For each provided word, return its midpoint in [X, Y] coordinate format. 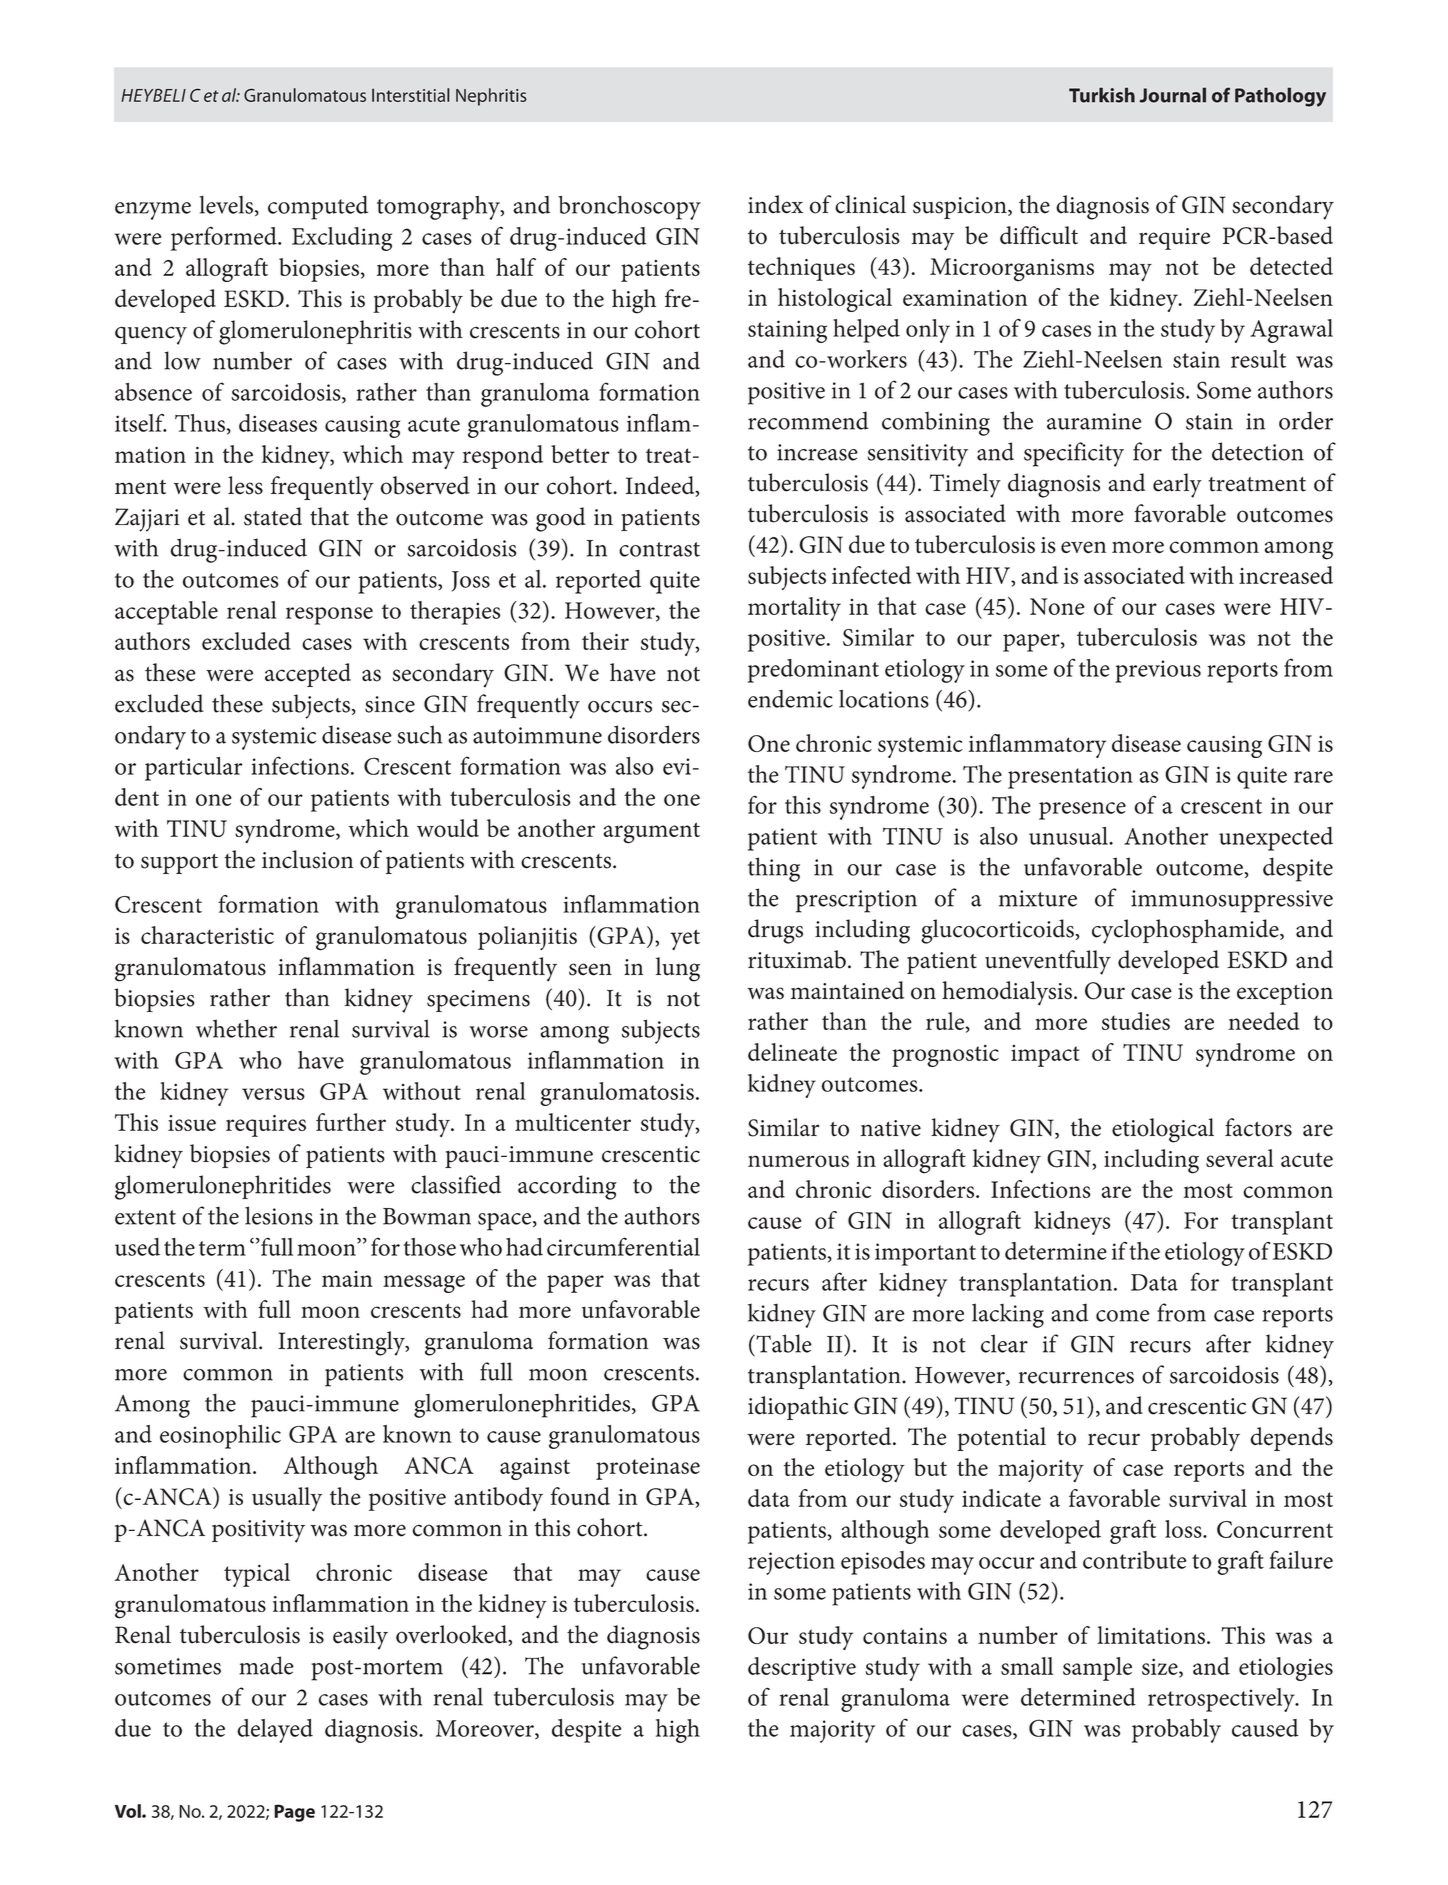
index [775, 204]
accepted [308, 675]
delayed [275, 1731]
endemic [790, 699]
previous [1158, 671]
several [1240, 1158]
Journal [1172, 95]
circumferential [623, 1246]
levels [226, 205]
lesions [279, 1215]
